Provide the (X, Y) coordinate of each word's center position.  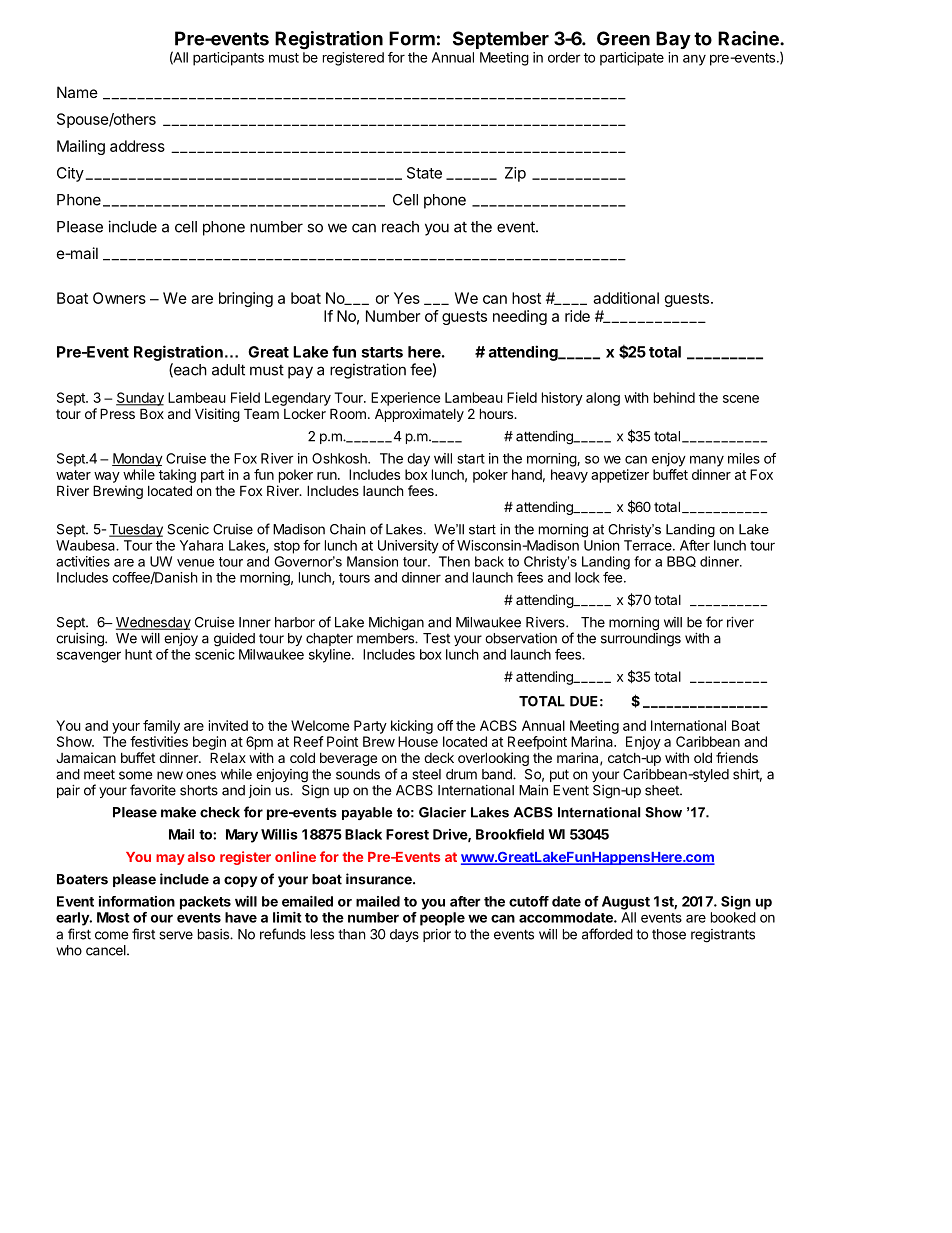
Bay (673, 40)
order (564, 57)
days (404, 935)
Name (77, 92)
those (669, 934)
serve (176, 935)
